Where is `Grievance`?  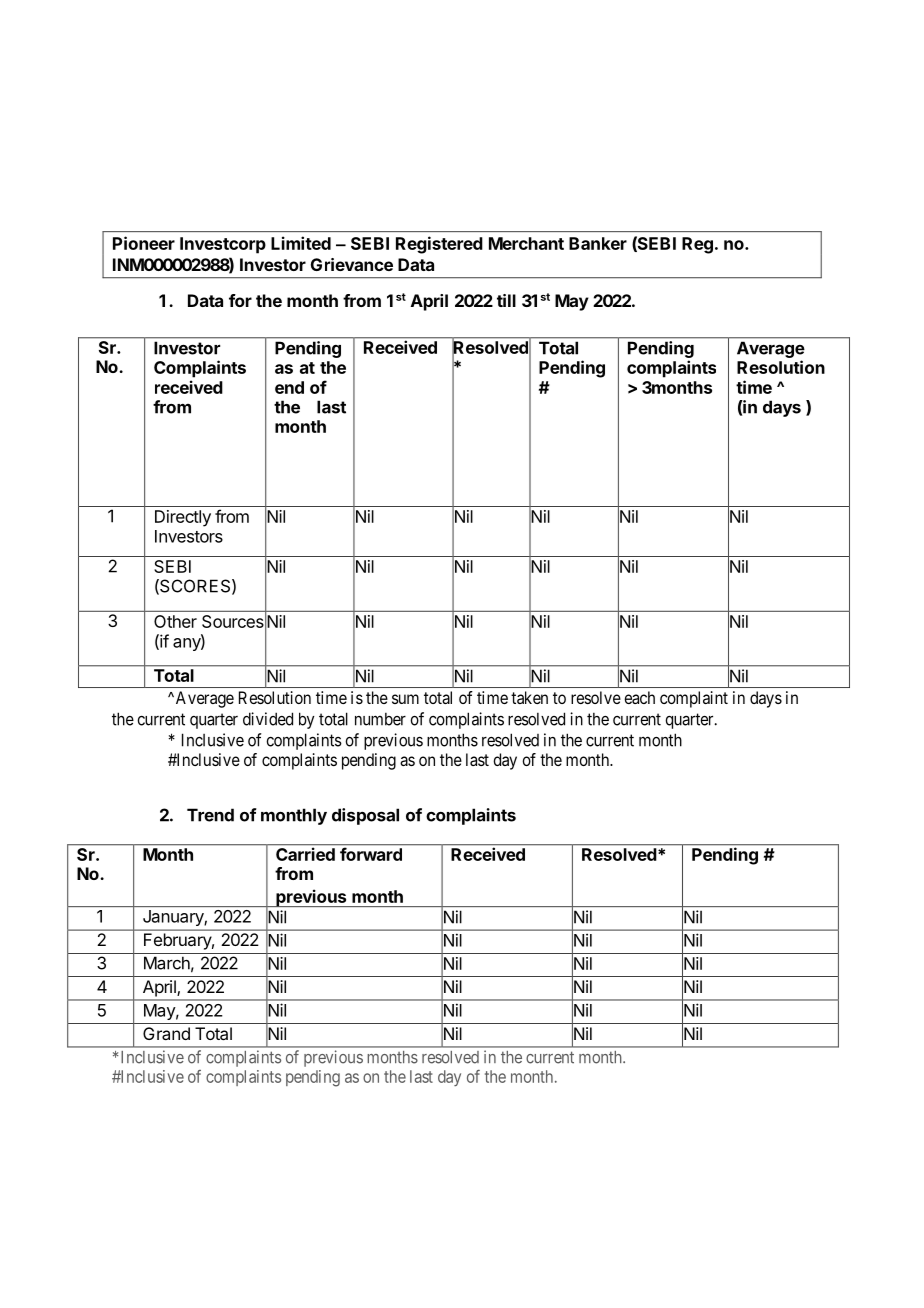
Grievance is located at coordinates (352, 264).
